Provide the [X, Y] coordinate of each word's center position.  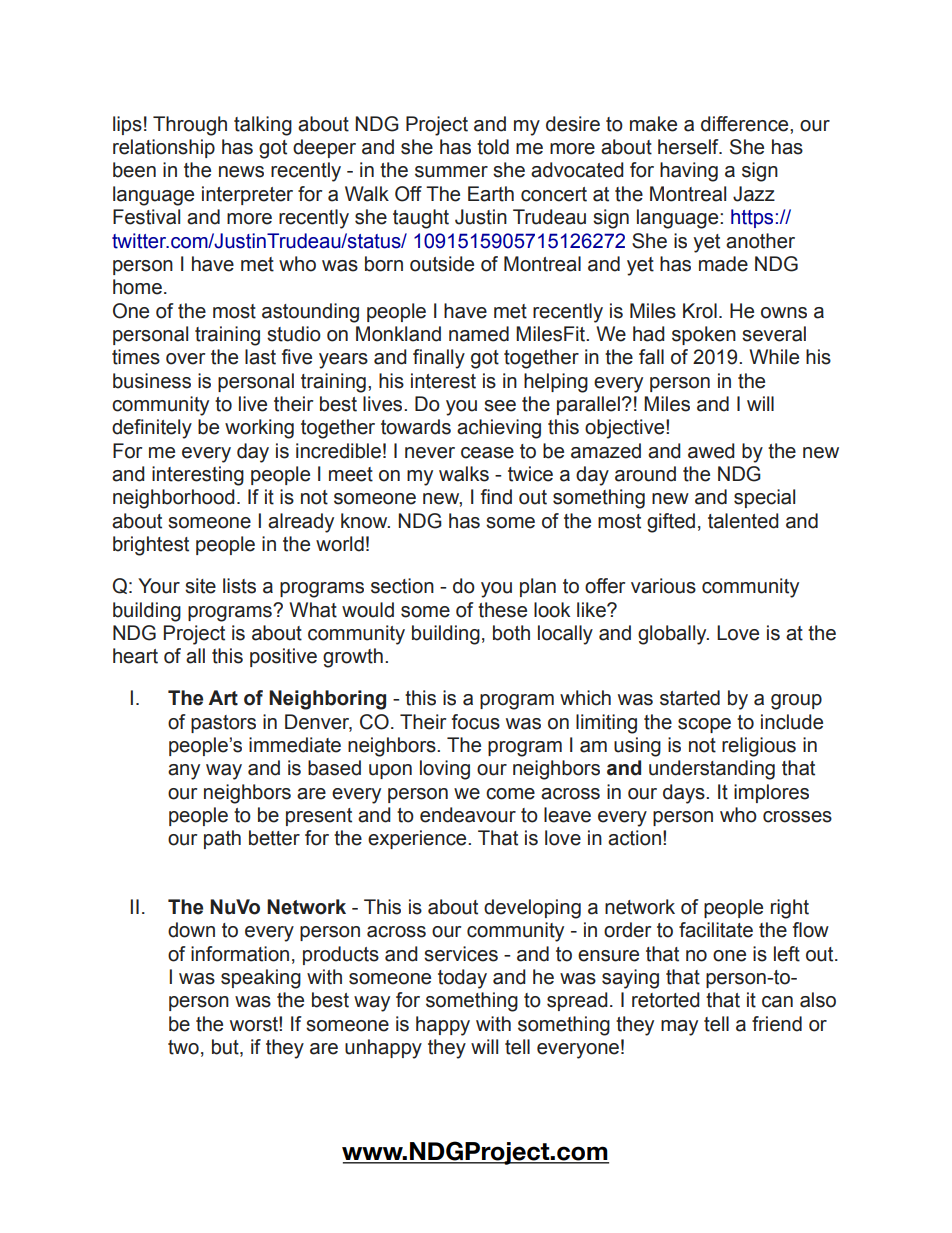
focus [476, 722]
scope [704, 725]
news [241, 172]
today [462, 979]
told [493, 147]
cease [487, 453]
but [226, 1048]
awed [711, 451]
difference [746, 124]
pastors [223, 724]
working [259, 429]
